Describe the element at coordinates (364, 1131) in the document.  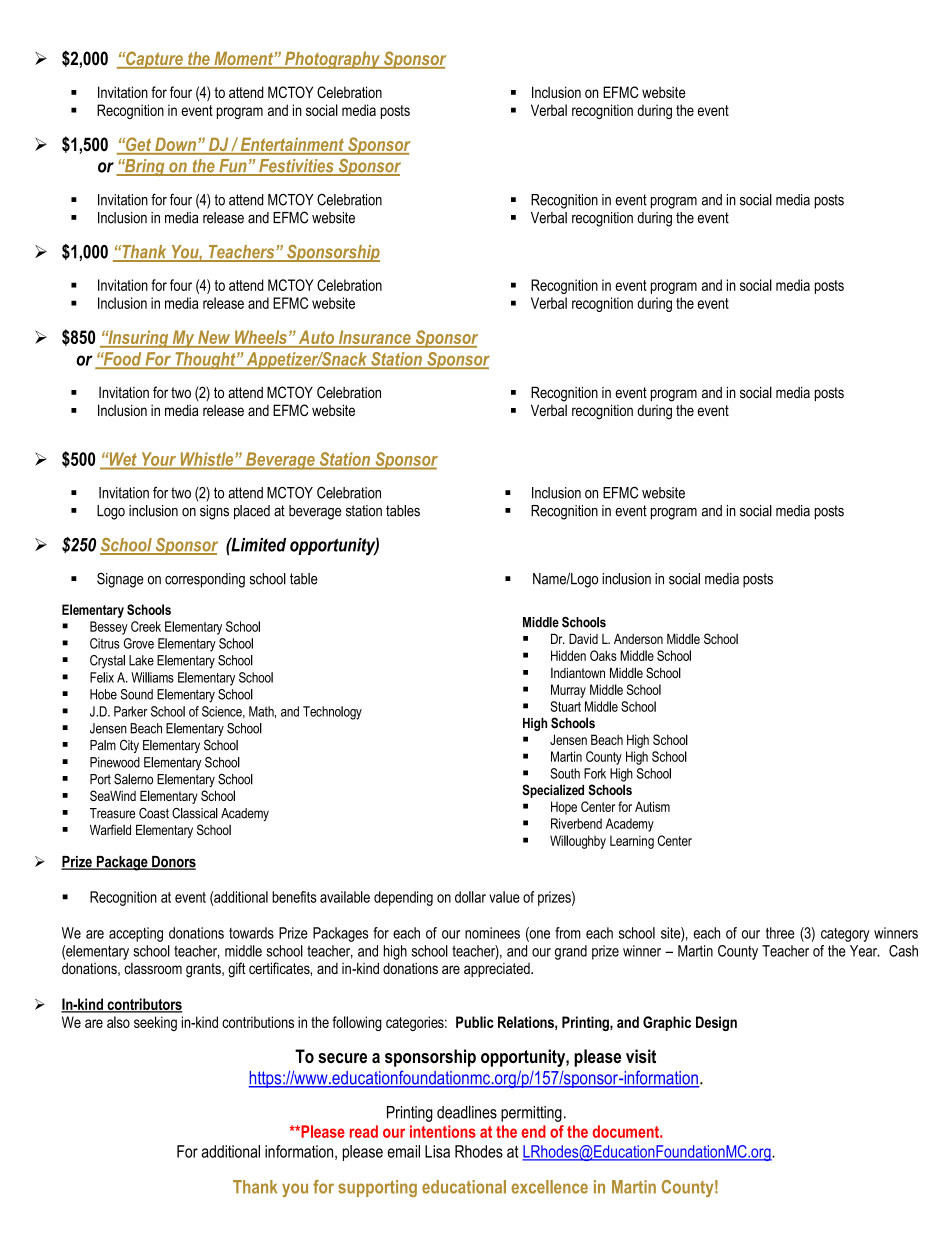
I see `read` at that location.
